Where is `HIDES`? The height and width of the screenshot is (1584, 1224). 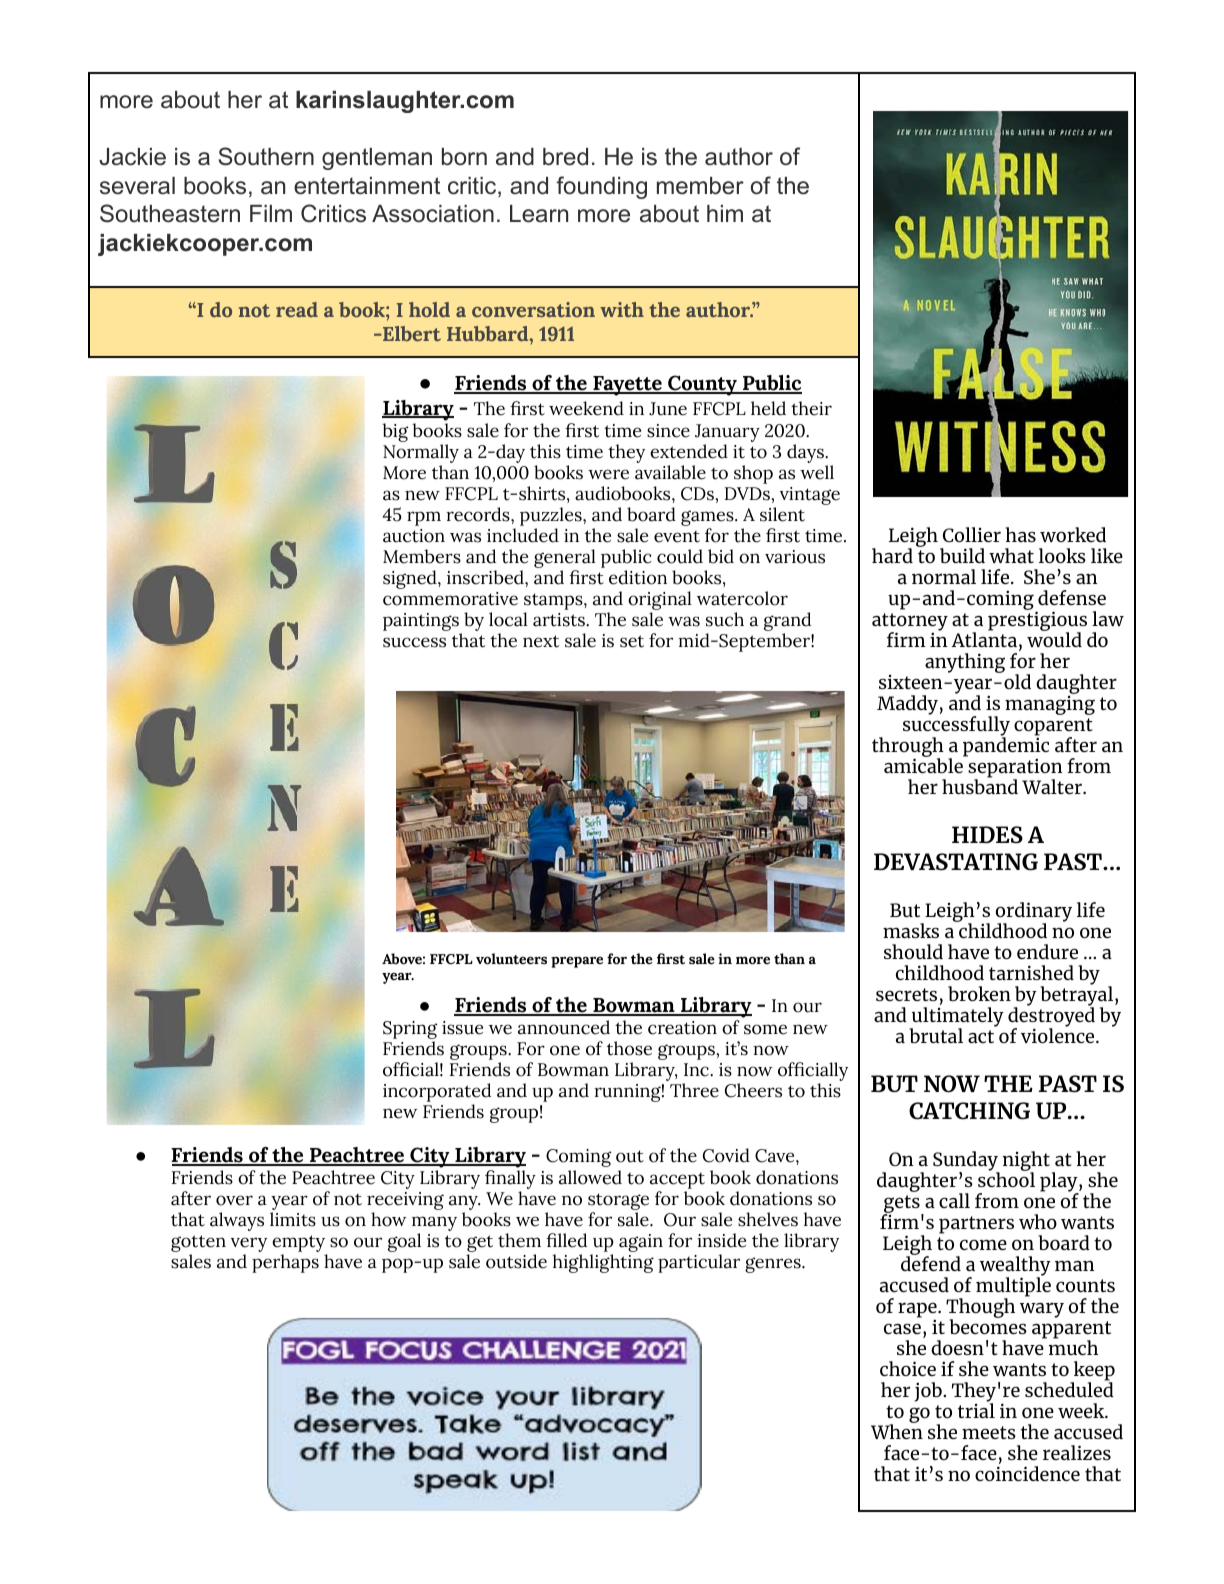
HIDES is located at coordinates (987, 835).
